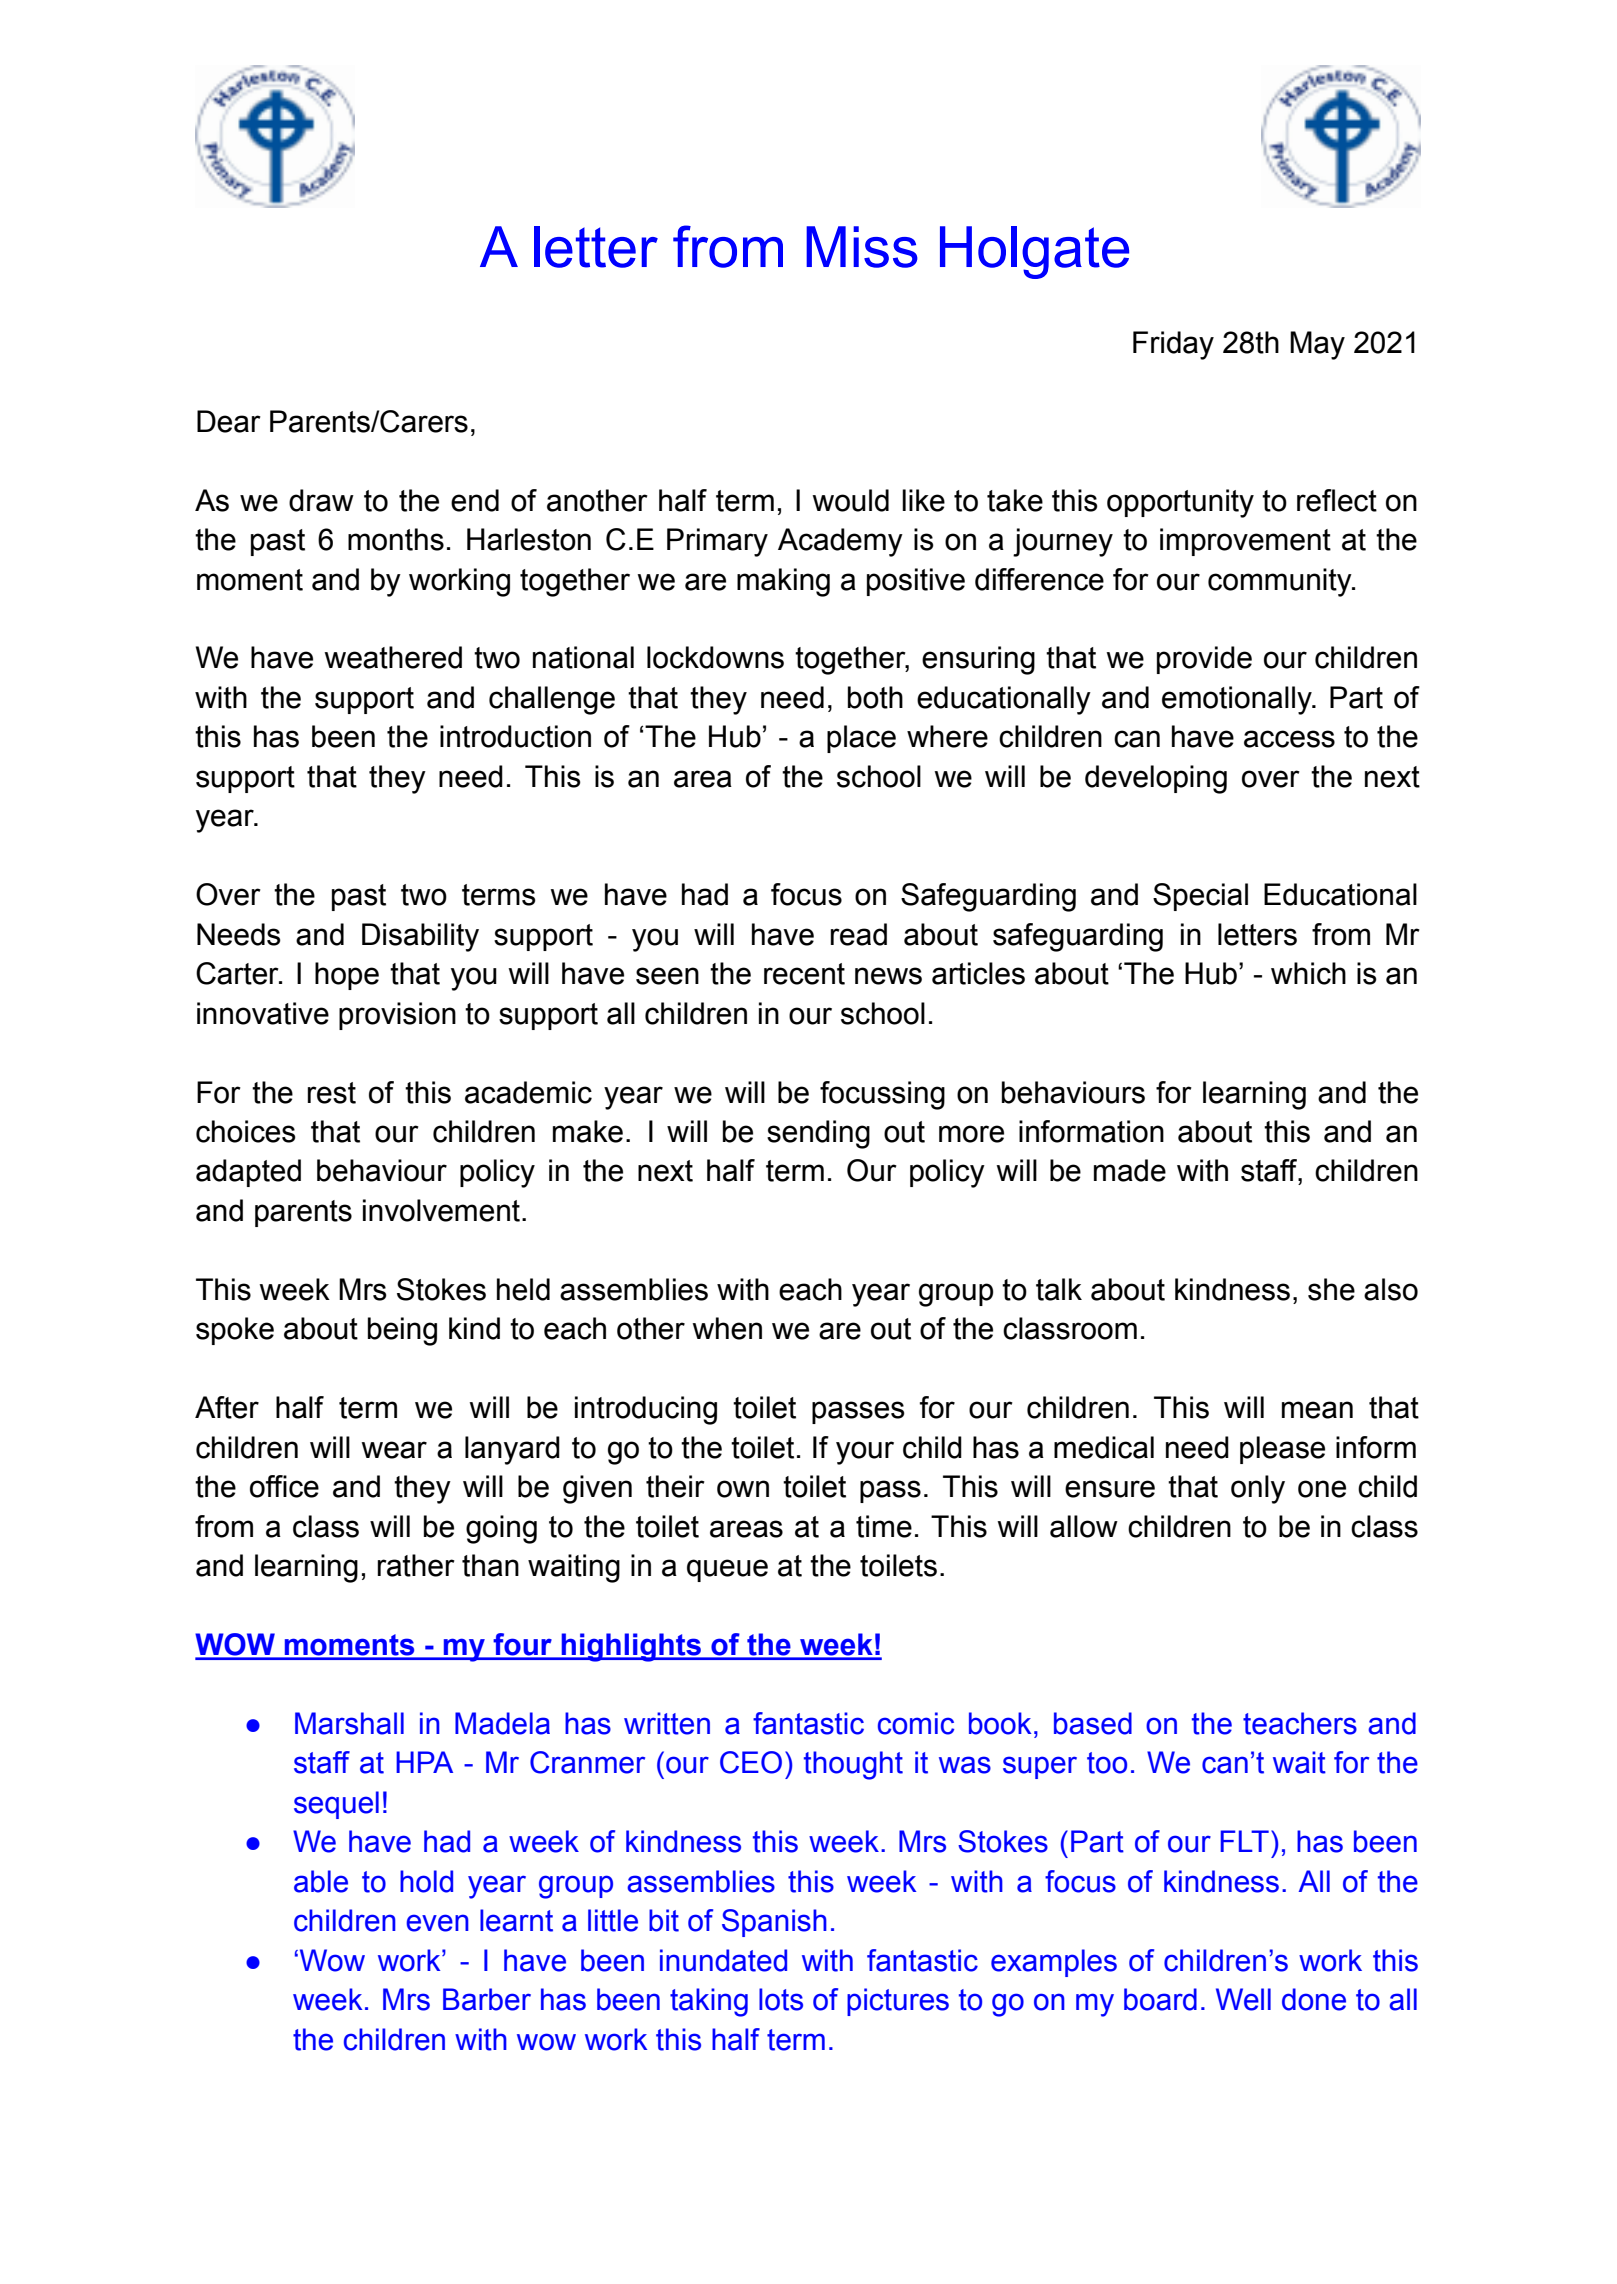 The width and height of the image is (1617, 2284). I want to click on which, so click(1308, 973).
